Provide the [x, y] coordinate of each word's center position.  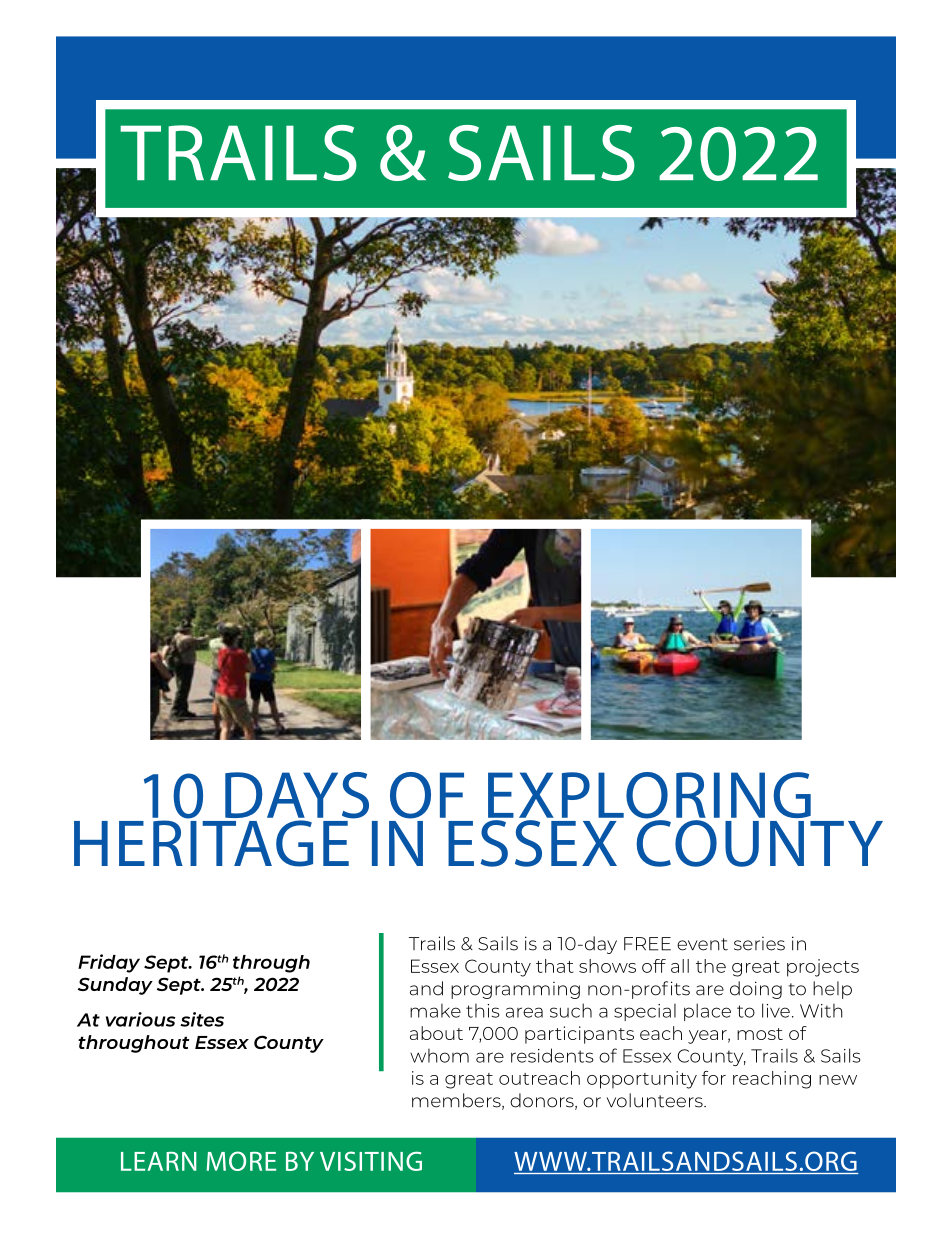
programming [515, 990]
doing [756, 990]
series [759, 944]
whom [439, 1056]
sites [202, 1019]
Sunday [115, 986]
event [702, 944]
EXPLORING [649, 796]
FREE [647, 944]
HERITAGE [211, 842]
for [714, 1078]
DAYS [297, 796]
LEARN [159, 1161]
